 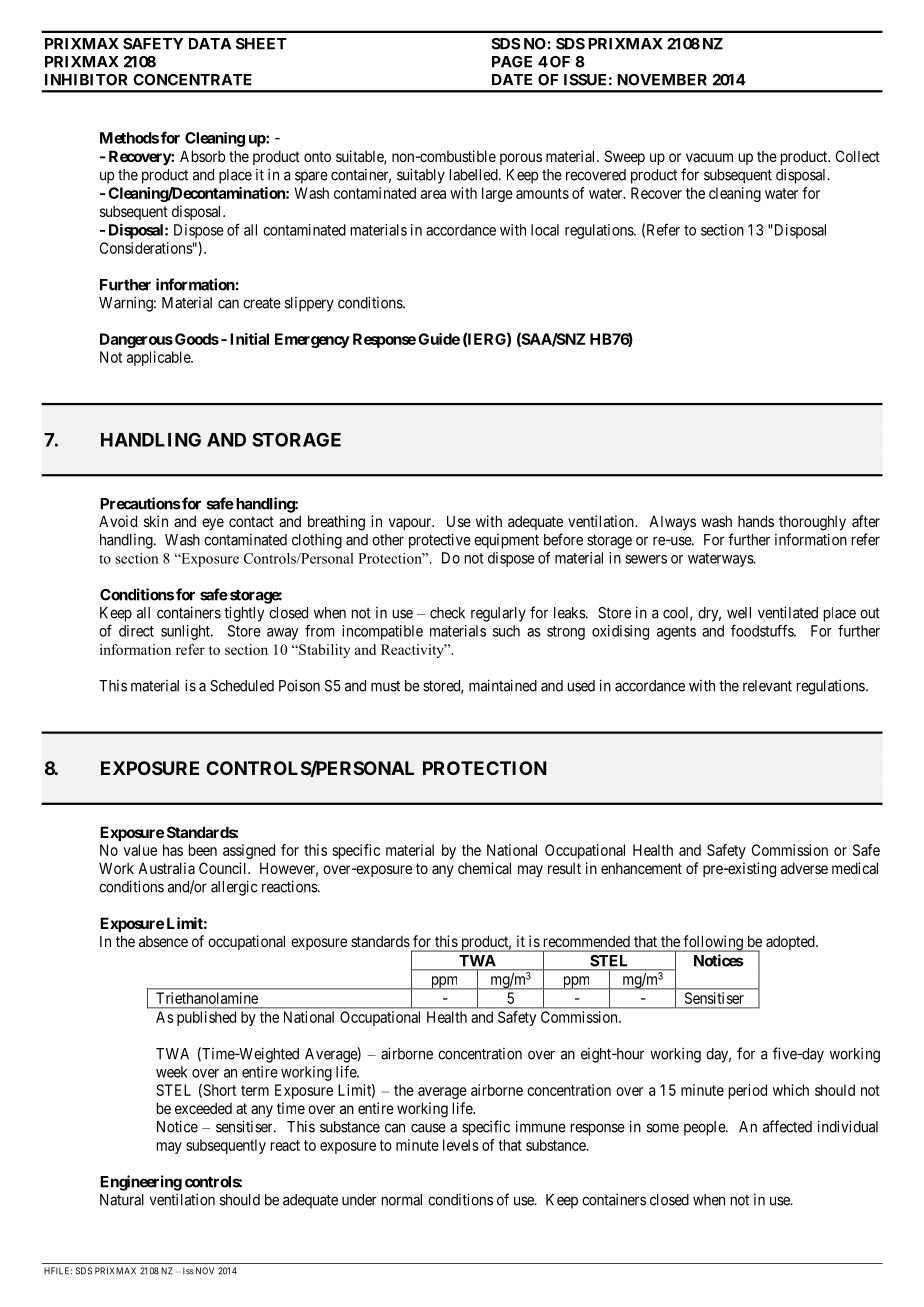 I want to click on adverse, so click(x=804, y=868).
